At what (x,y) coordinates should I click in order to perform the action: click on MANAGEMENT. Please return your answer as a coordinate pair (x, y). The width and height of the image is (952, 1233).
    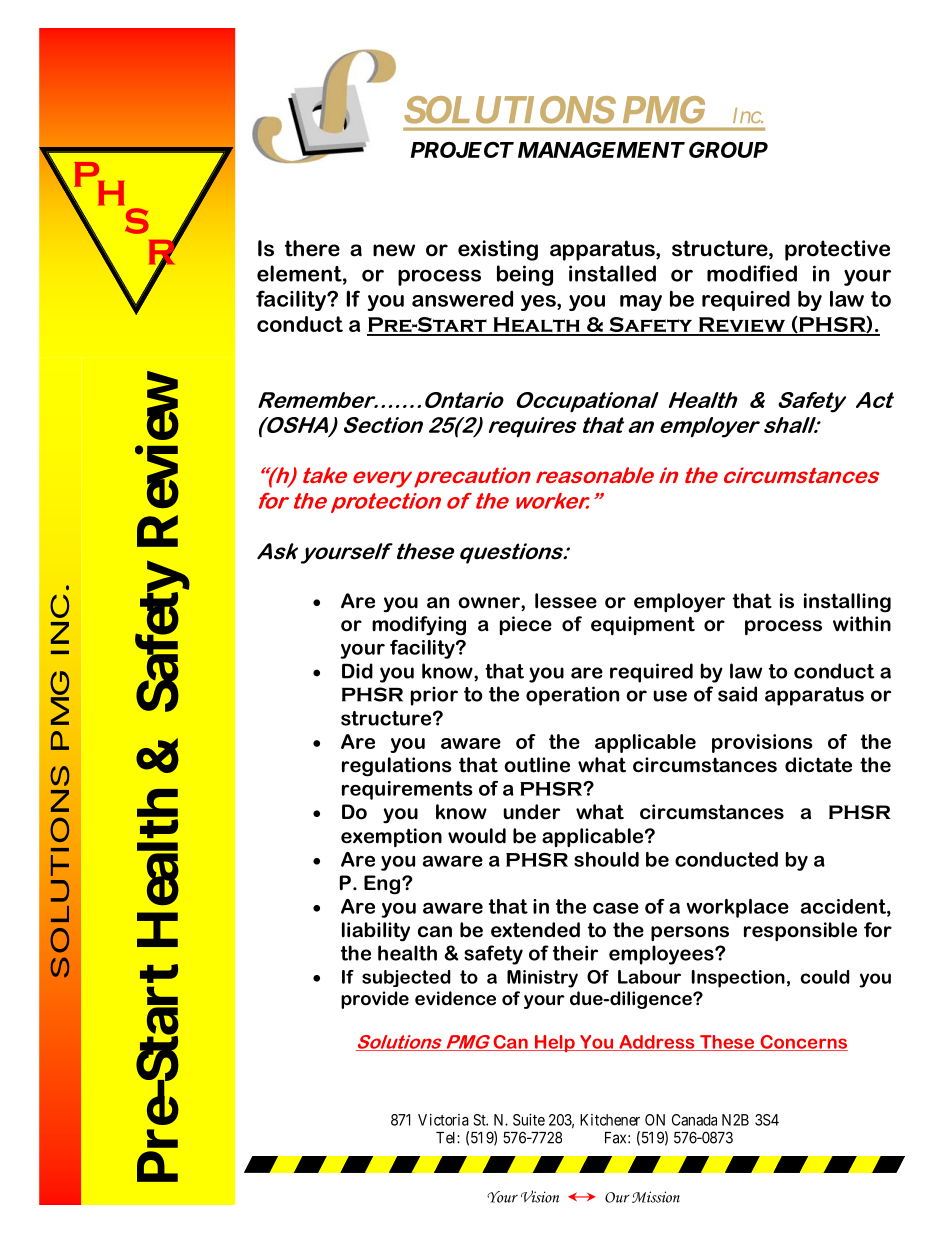
    Looking at the image, I should click on (601, 150).
